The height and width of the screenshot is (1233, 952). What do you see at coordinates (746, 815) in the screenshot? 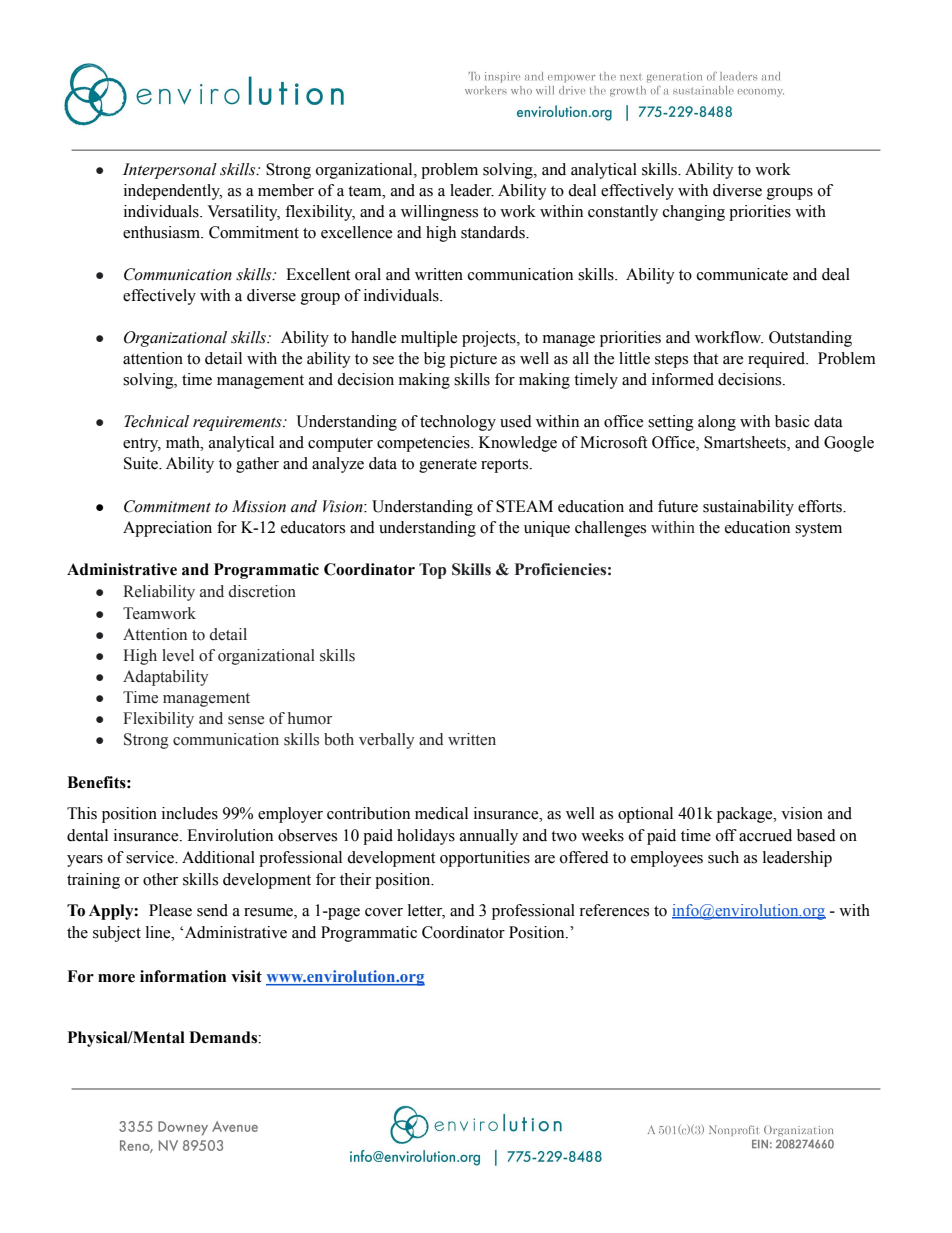
I see `package` at bounding box center [746, 815].
